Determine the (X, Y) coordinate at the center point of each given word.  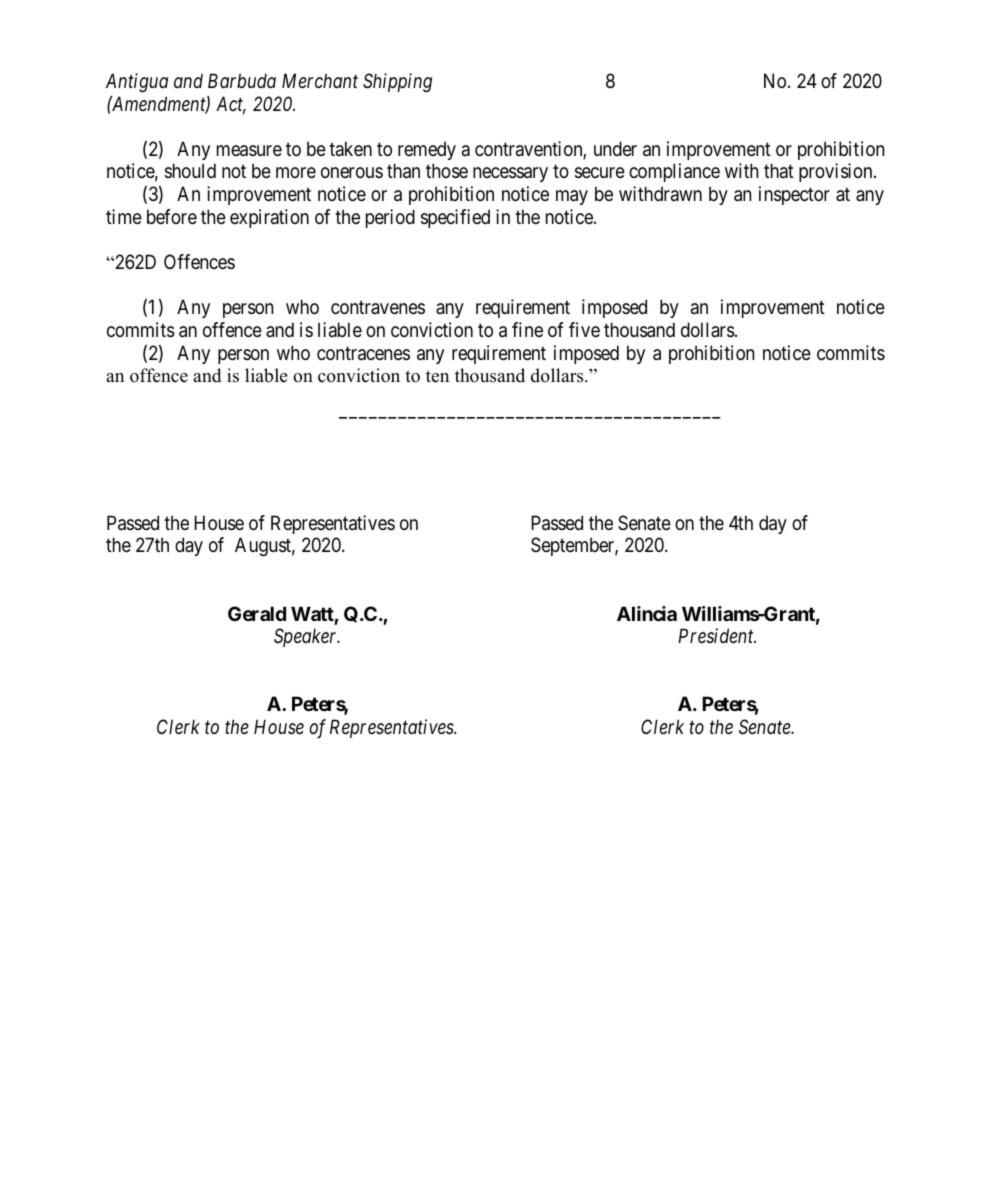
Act (231, 105)
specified (455, 218)
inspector (794, 195)
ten (437, 376)
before (172, 216)
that (779, 170)
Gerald (257, 613)
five (584, 329)
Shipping (397, 82)
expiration (269, 218)
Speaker (307, 637)
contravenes (378, 308)
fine (527, 329)
